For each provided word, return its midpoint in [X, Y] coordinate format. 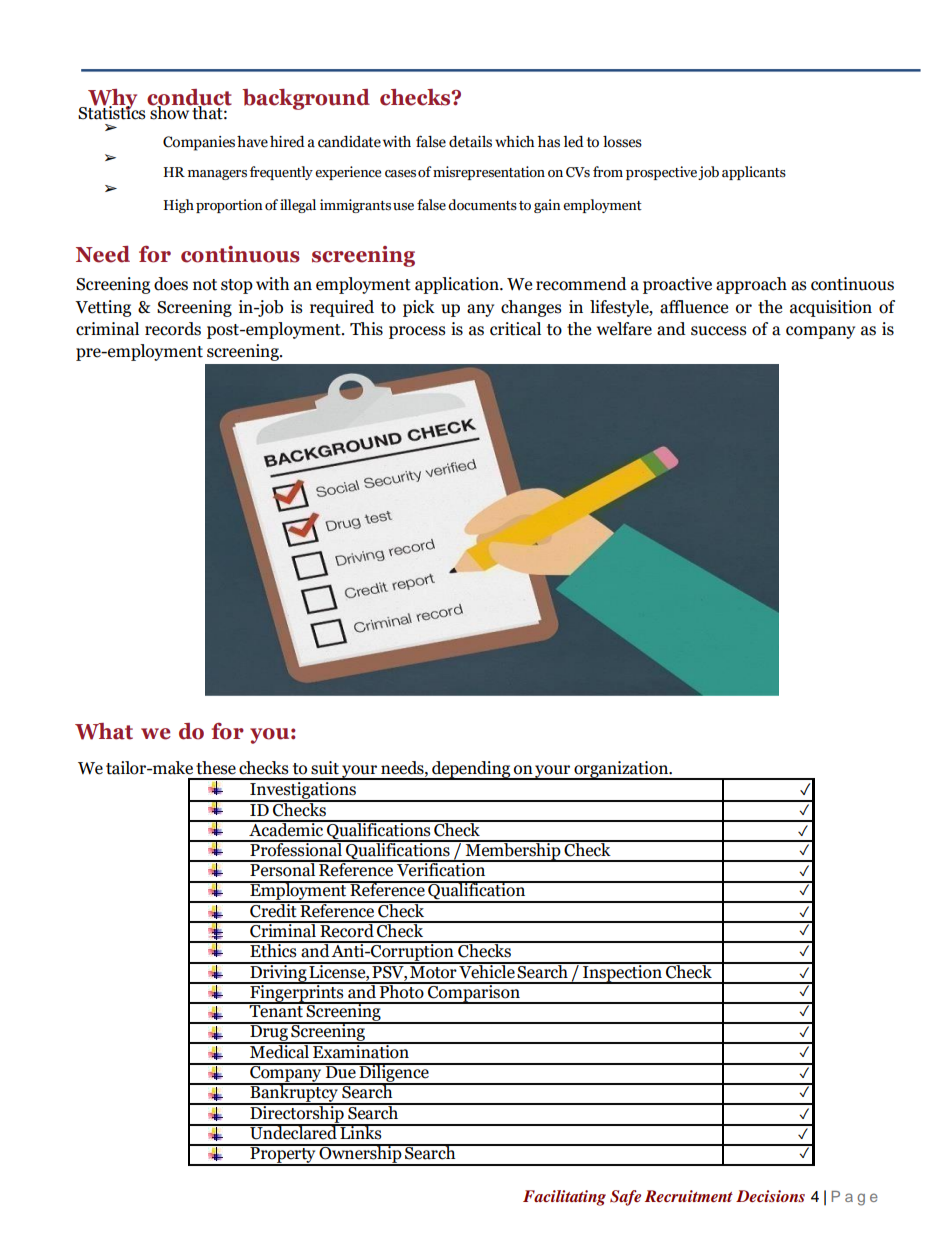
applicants [754, 173]
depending [471, 770]
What [104, 731]
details [470, 142]
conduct [189, 98]
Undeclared [293, 1132]
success [719, 331]
